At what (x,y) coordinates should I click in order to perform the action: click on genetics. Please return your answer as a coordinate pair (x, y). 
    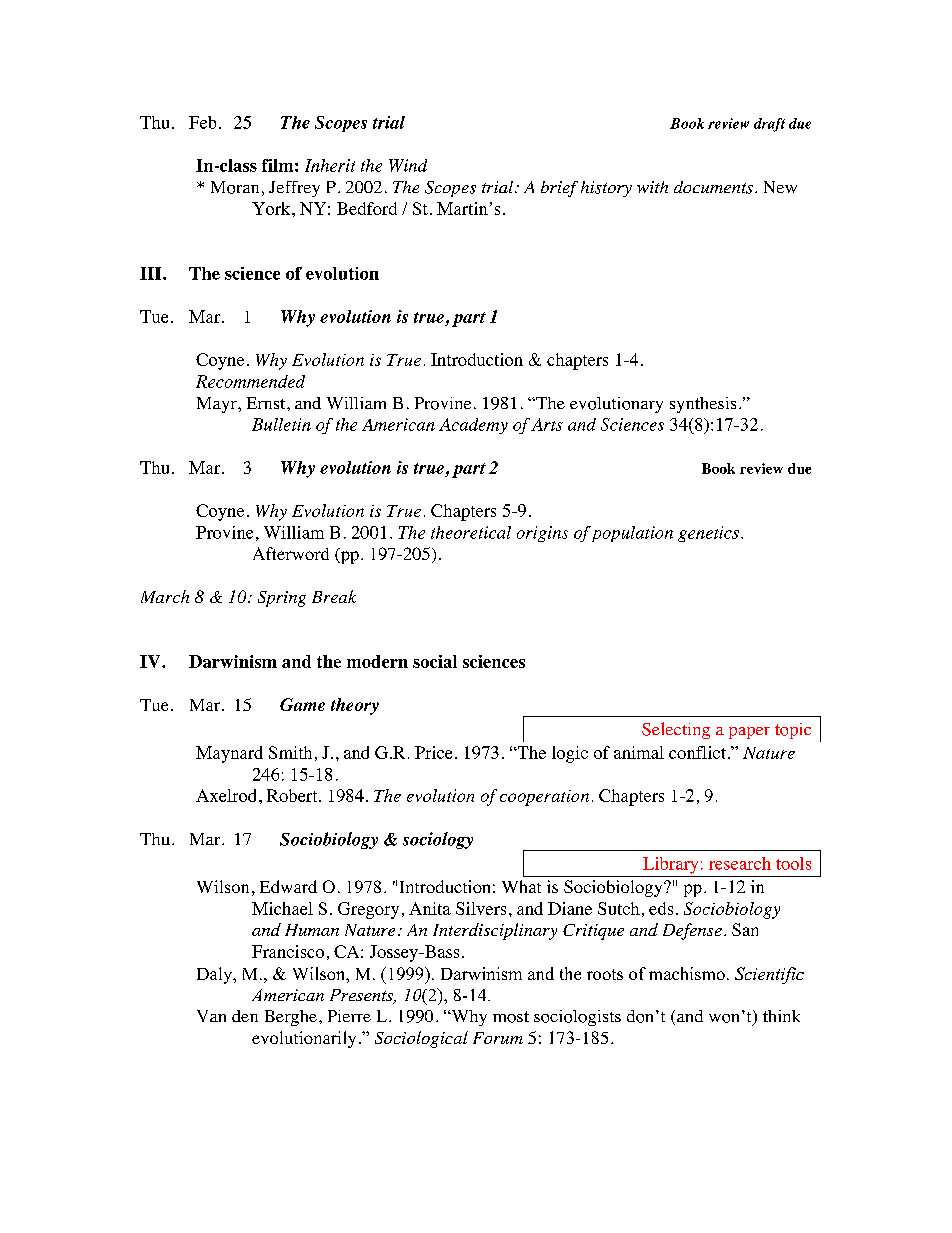
    Looking at the image, I should click on (708, 534).
